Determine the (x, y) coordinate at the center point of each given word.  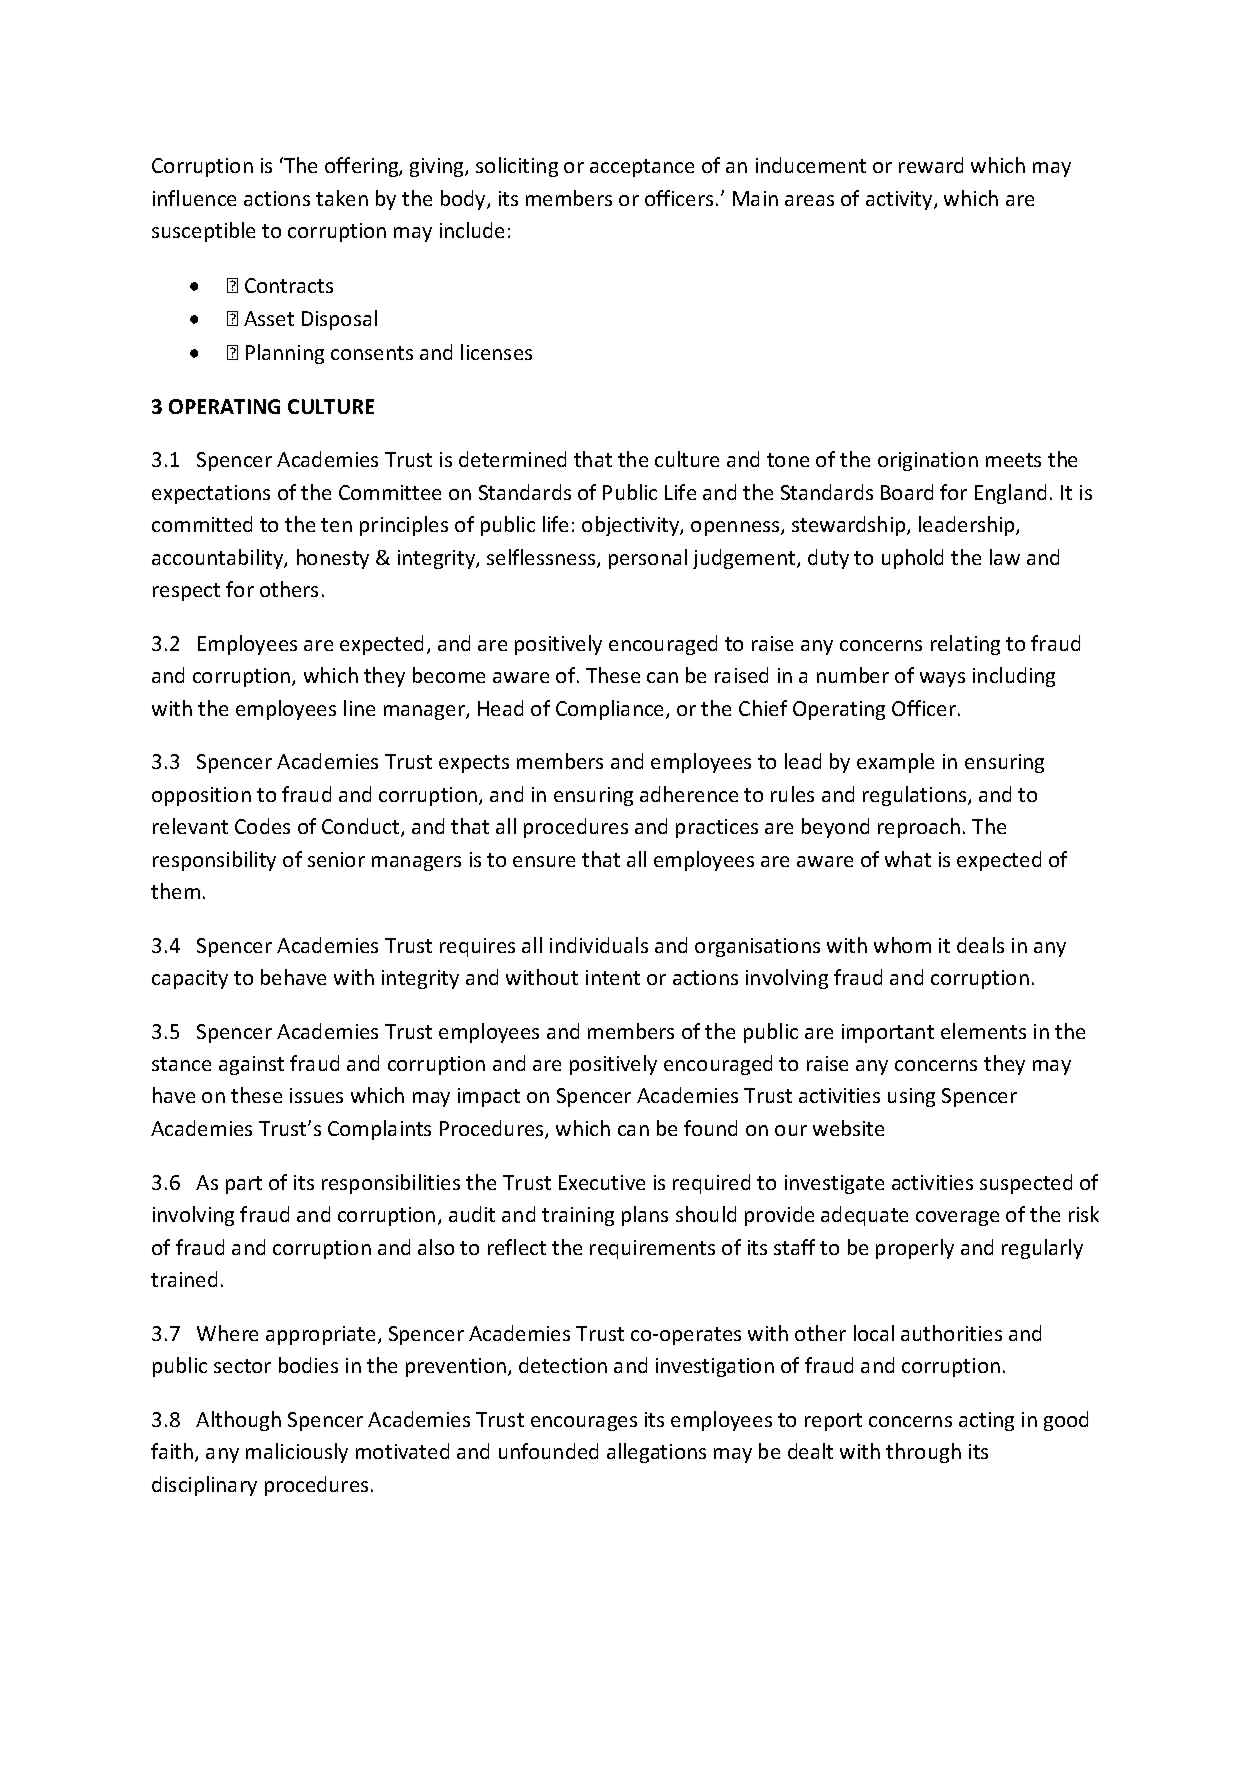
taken (342, 198)
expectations (211, 494)
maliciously (297, 1453)
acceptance (642, 168)
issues (316, 1095)
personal (648, 559)
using (911, 1097)
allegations (656, 1453)
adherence (689, 794)
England (1010, 494)
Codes (262, 826)
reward (931, 165)
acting (986, 1421)
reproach (919, 828)
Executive (602, 1182)
